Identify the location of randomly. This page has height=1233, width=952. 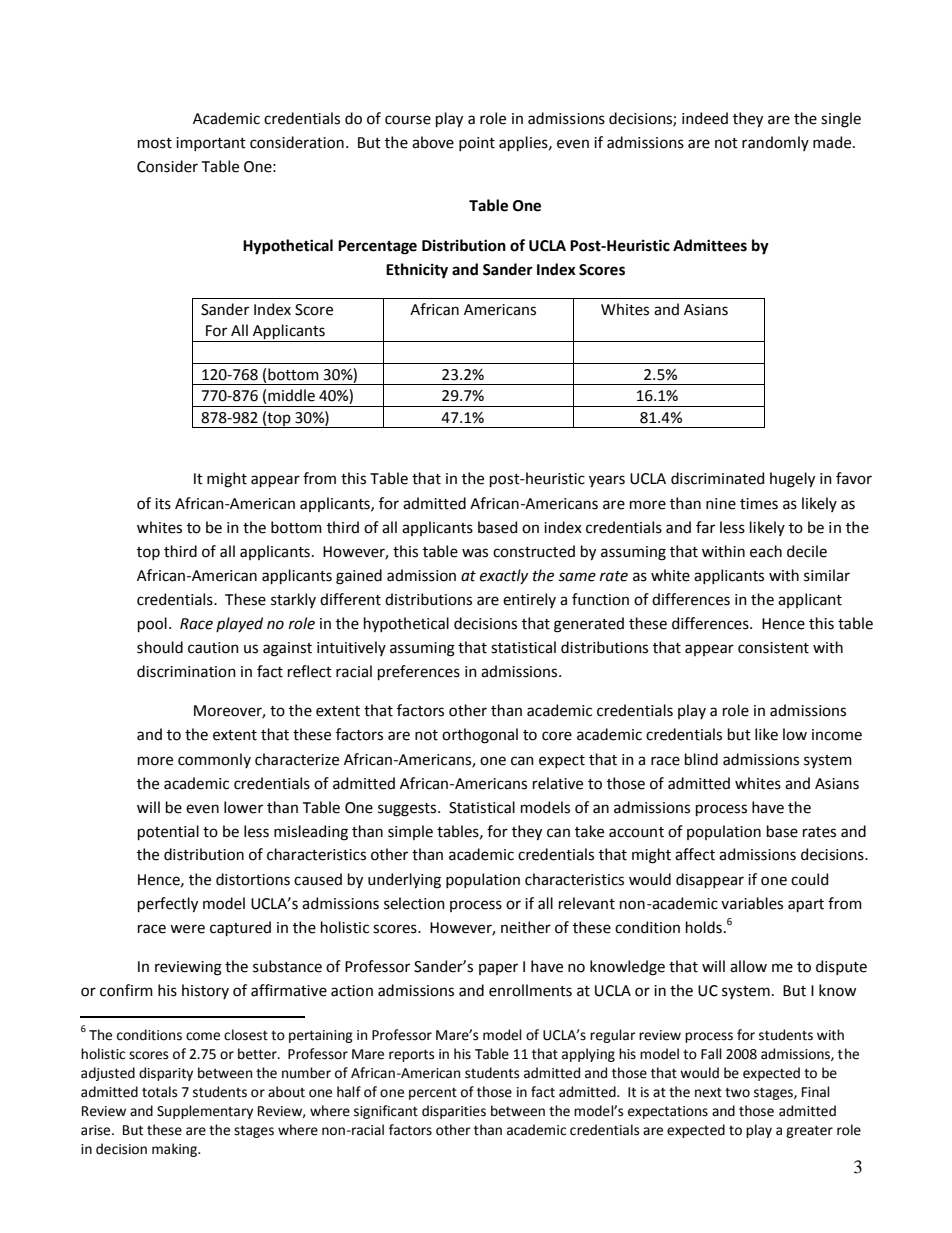
(775, 143).
